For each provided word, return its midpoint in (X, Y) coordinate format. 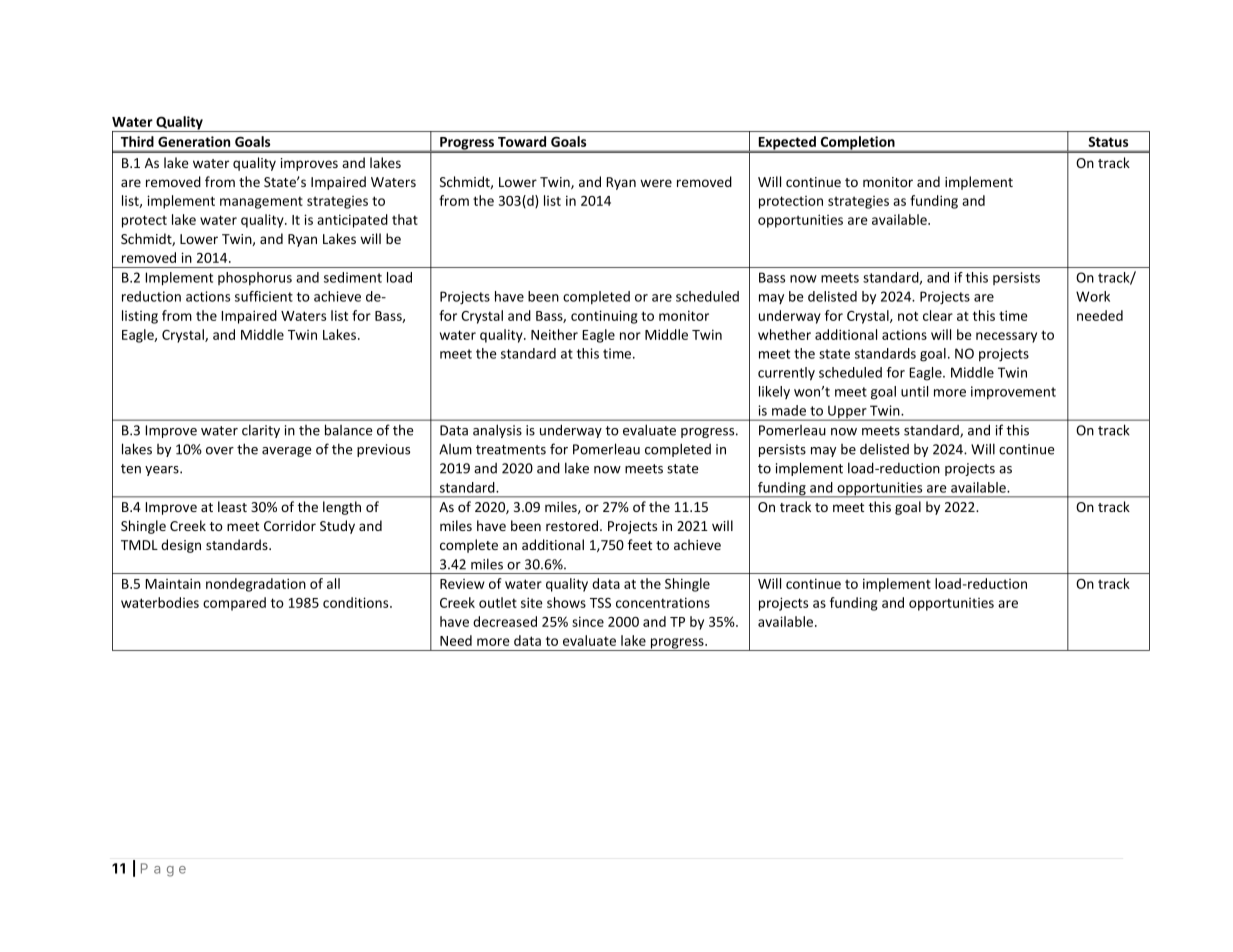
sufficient (264, 296)
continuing (604, 317)
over (220, 451)
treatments (511, 450)
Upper (847, 413)
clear (938, 315)
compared (234, 604)
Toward (522, 141)
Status (1108, 142)
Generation (194, 141)
